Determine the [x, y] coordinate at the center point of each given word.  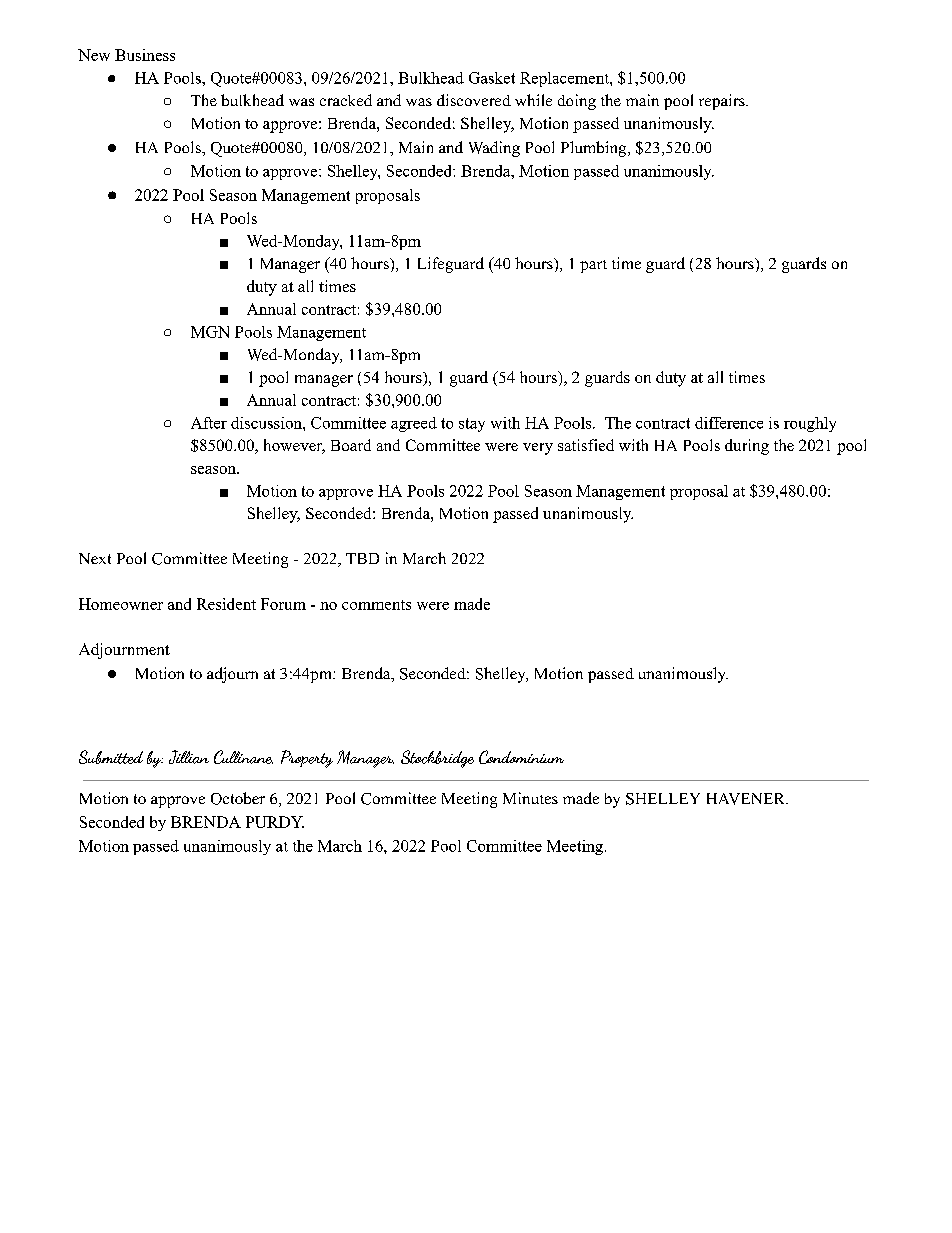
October [238, 798]
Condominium [521, 757]
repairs [723, 102]
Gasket [492, 78]
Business [145, 55]
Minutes [530, 798]
